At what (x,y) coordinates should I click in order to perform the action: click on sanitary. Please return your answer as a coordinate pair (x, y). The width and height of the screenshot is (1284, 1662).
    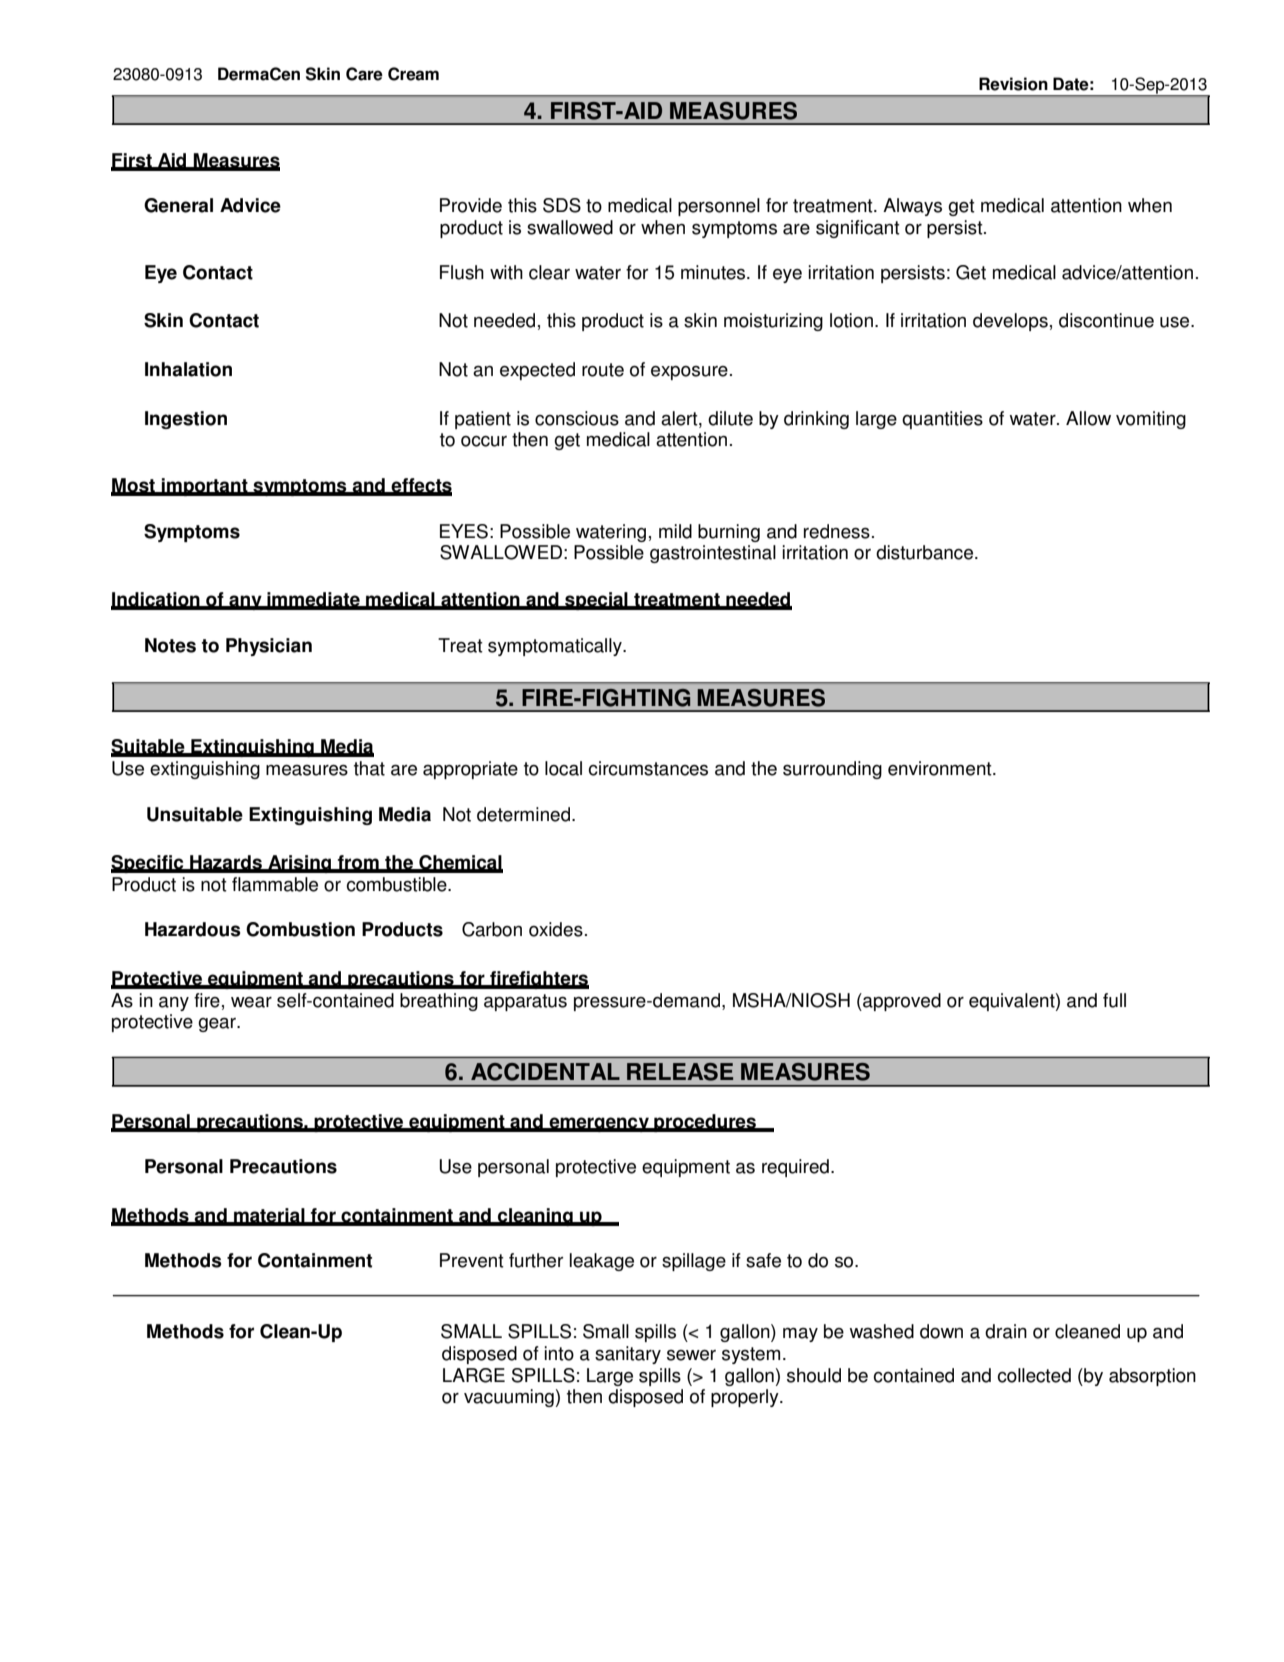
    Looking at the image, I should click on (628, 1355).
